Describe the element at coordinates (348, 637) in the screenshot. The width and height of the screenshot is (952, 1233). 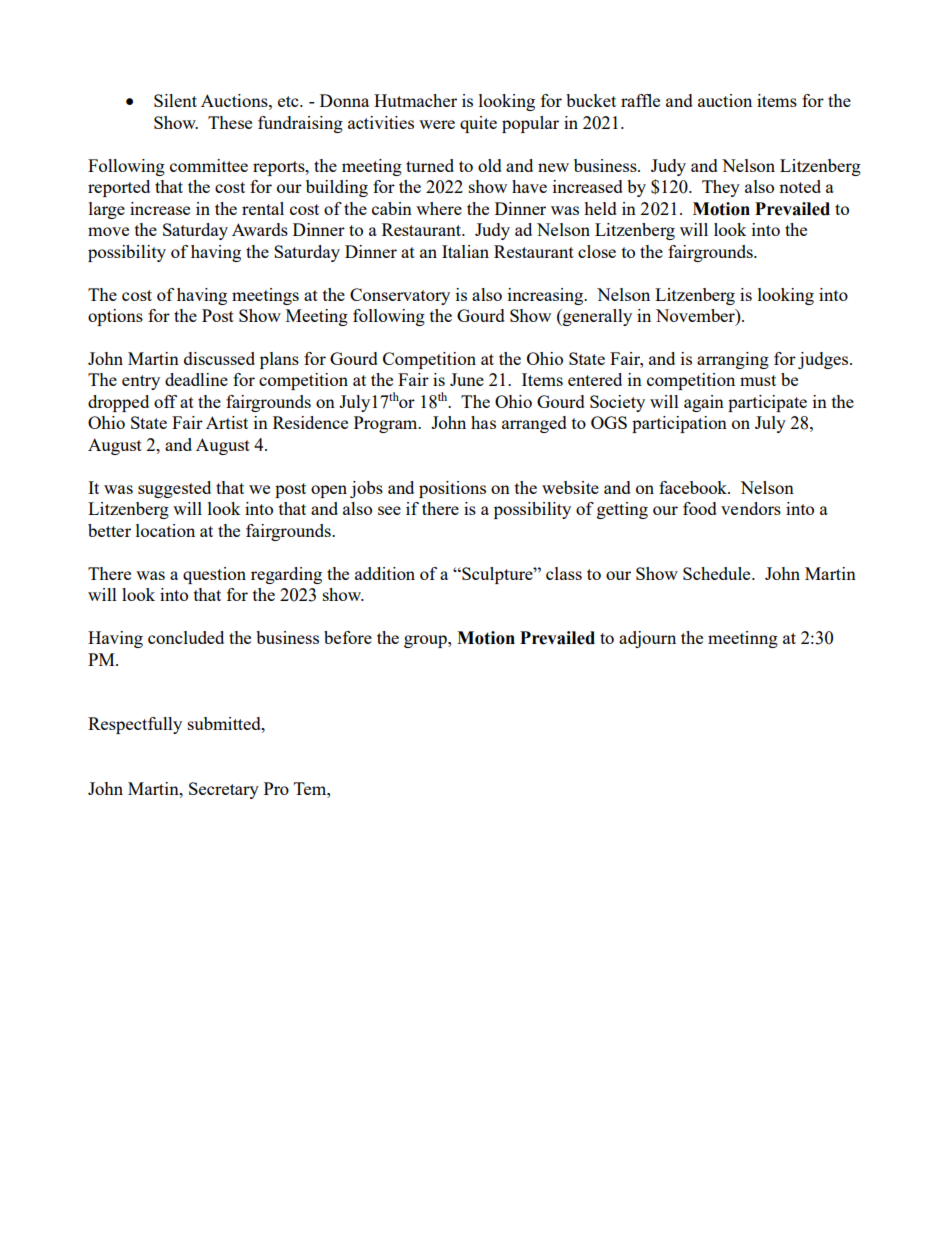
I see `before` at that location.
